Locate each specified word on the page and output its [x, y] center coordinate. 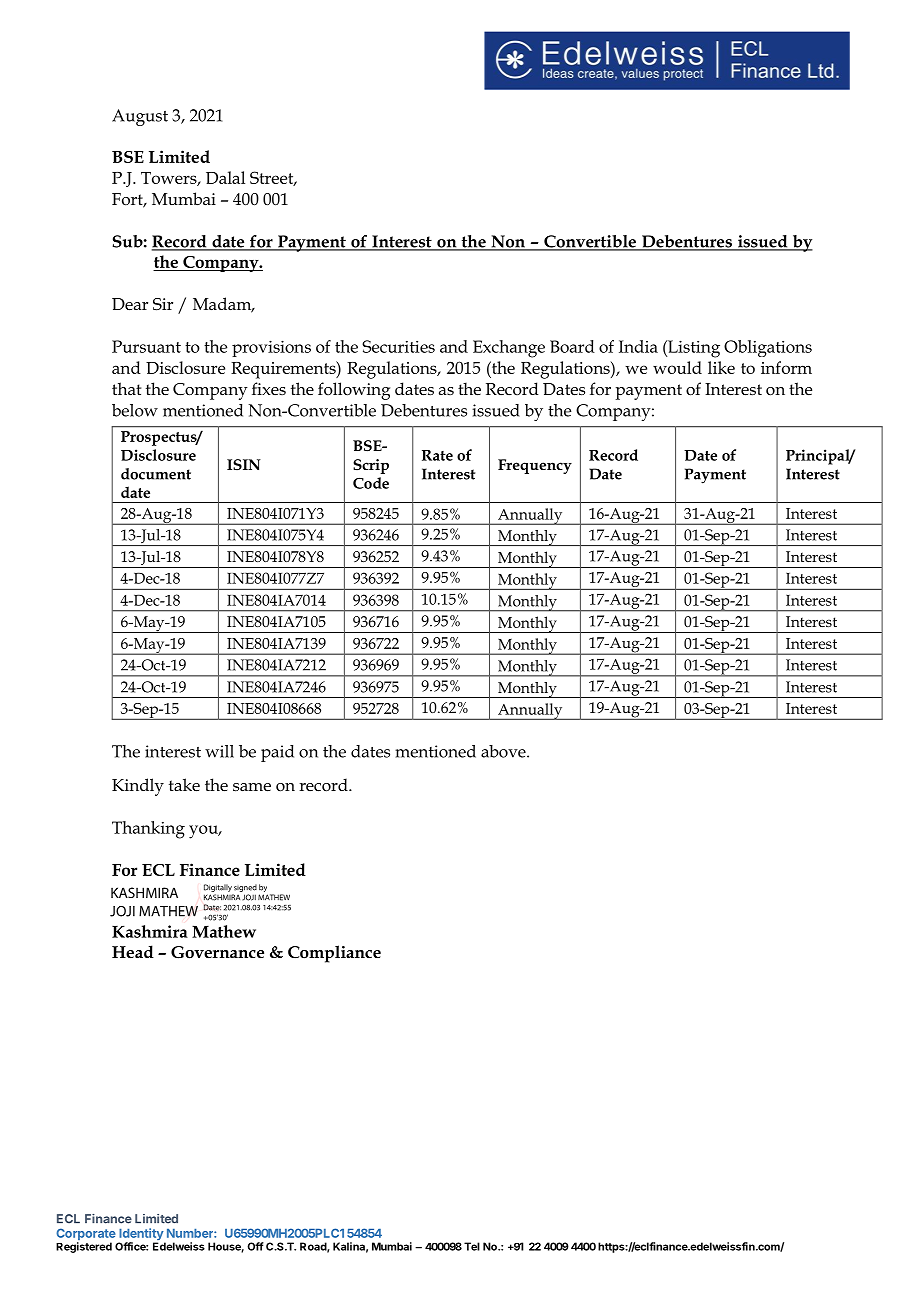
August [140, 117]
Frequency [535, 466]
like [721, 367]
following [354, 391]
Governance [217, 952]
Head [133, 952]
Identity [141, 1235]
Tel [472, 1246]
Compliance [334, 954]
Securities [398, 346]
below [135, 410]
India [638, 346]
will [219, 751]
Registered [84, 1247]
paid [277, 753]
